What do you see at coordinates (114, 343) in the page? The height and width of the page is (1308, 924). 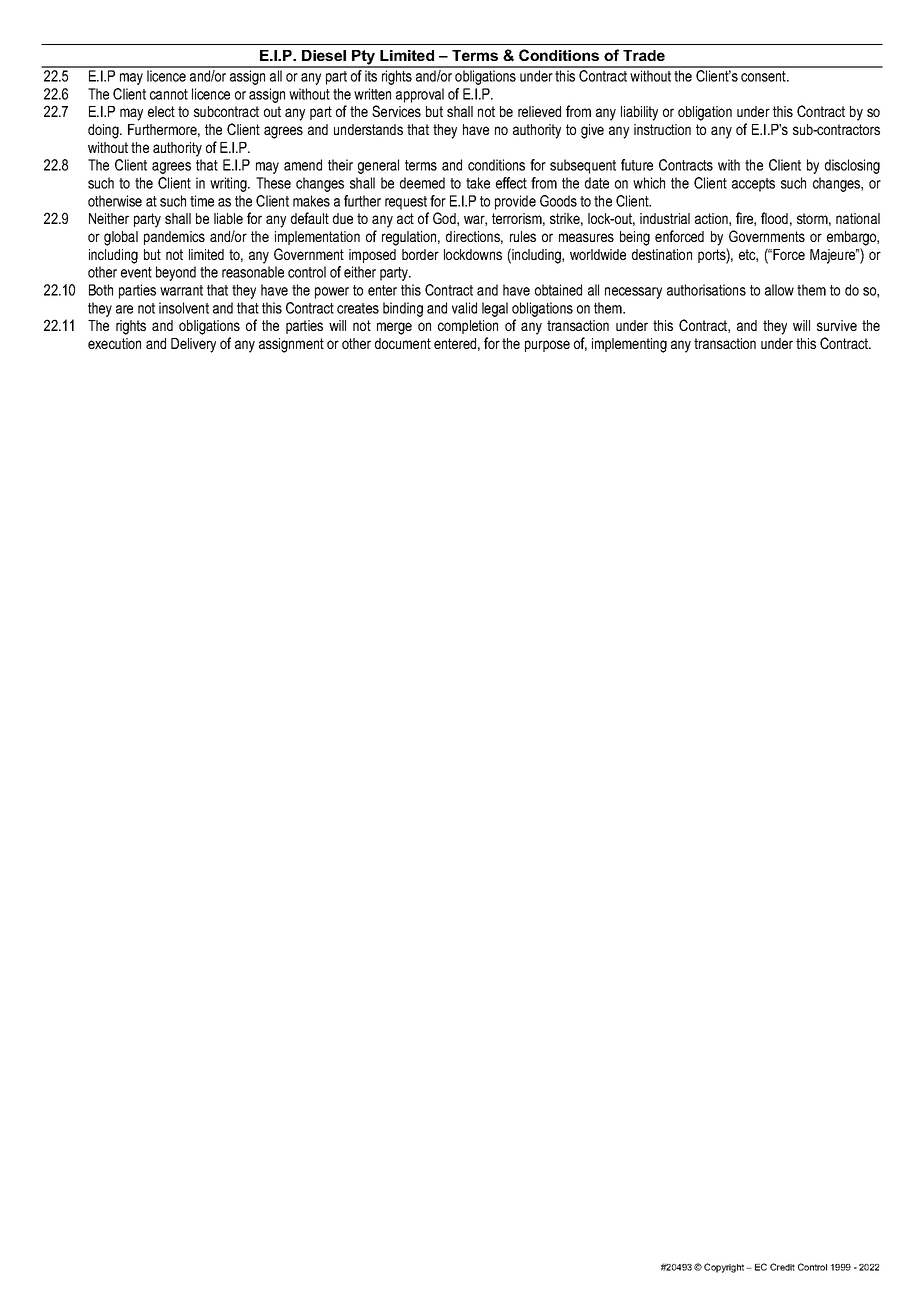 I see `execution` at bounding box center [114, 343].
